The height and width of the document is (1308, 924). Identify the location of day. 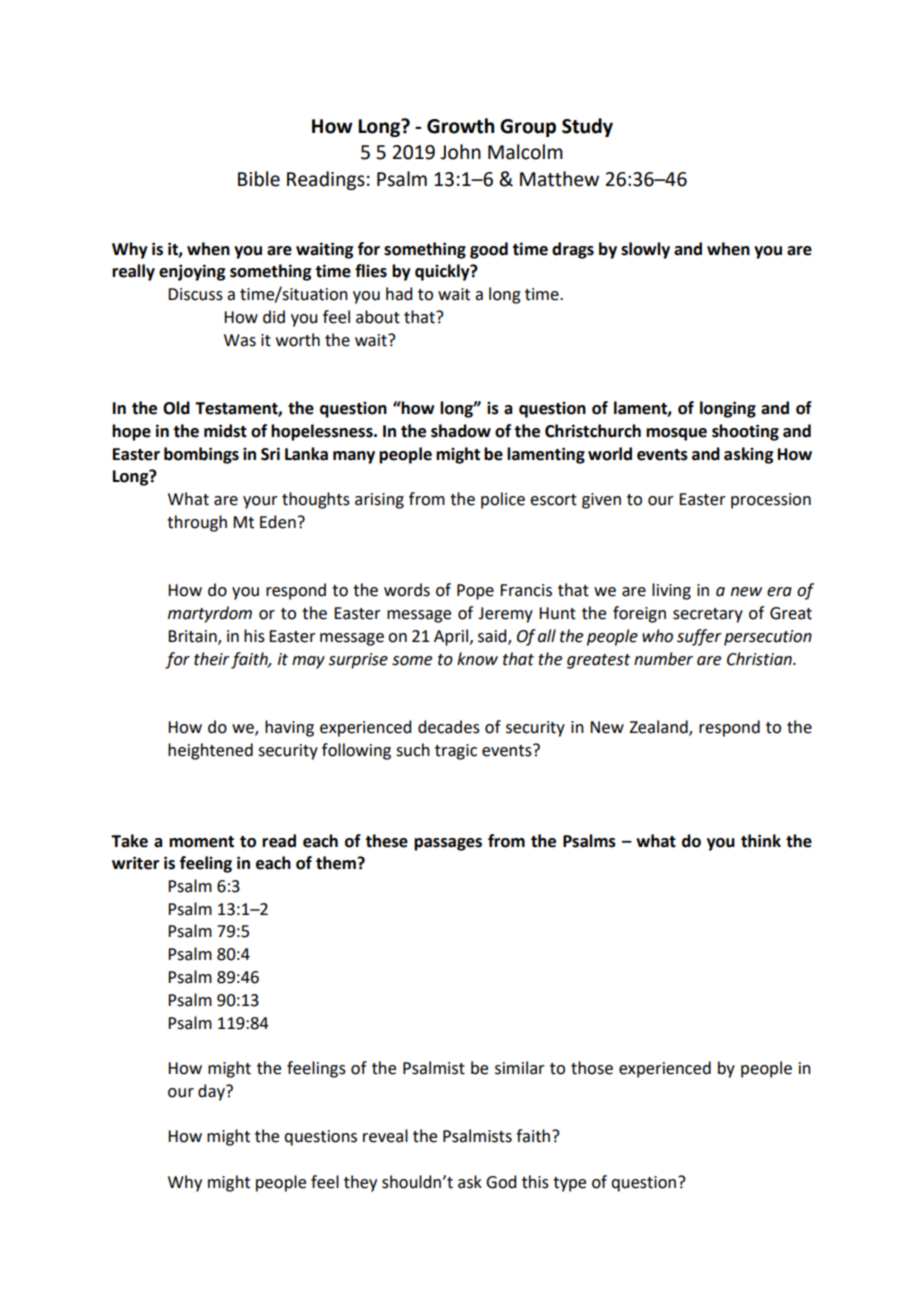
(212, 1092).
